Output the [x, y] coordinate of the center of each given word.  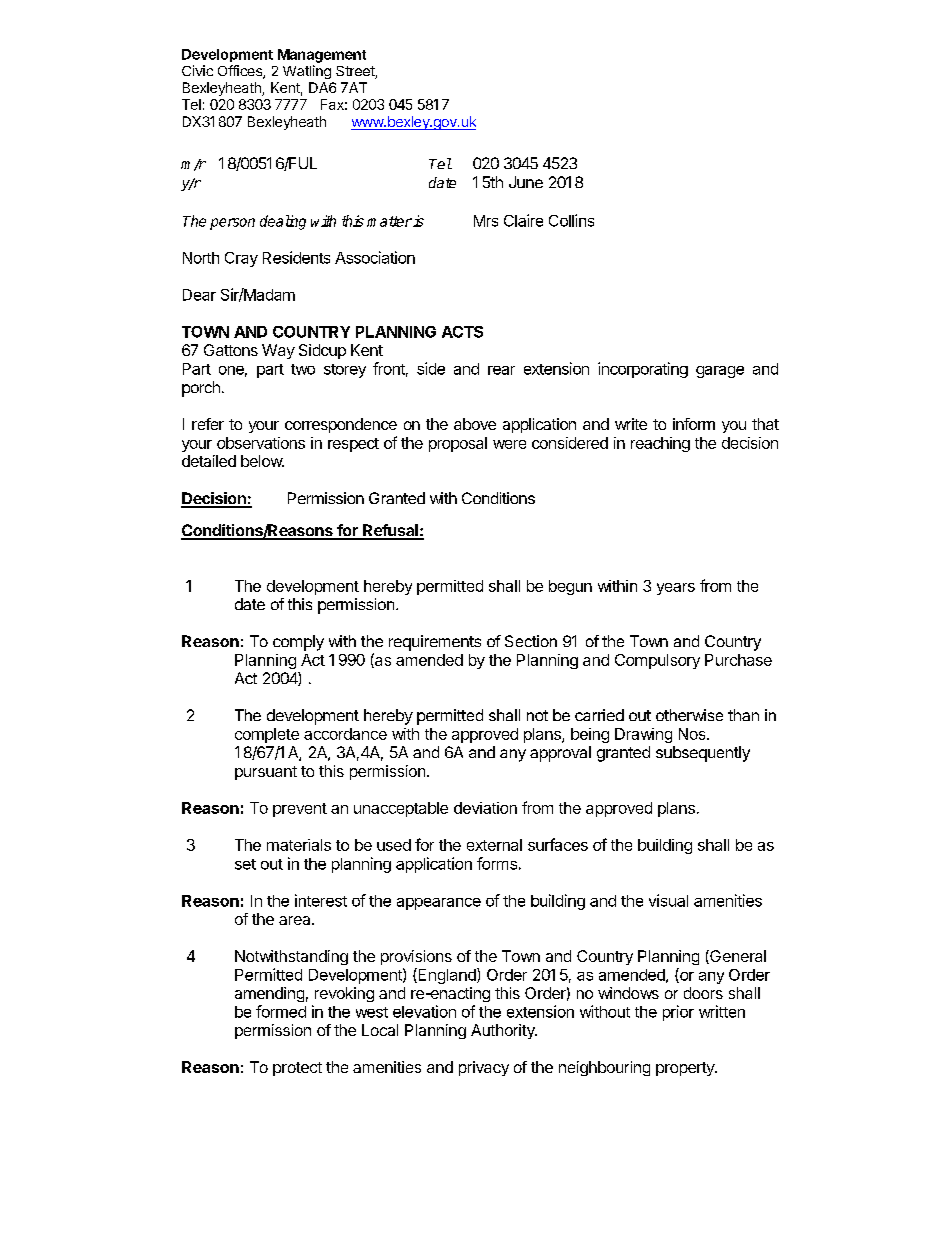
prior [678, 1013]
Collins [571, 220]
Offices [241, 72]
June [526, 182]
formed [281, 1011]
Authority [504, 1031]
